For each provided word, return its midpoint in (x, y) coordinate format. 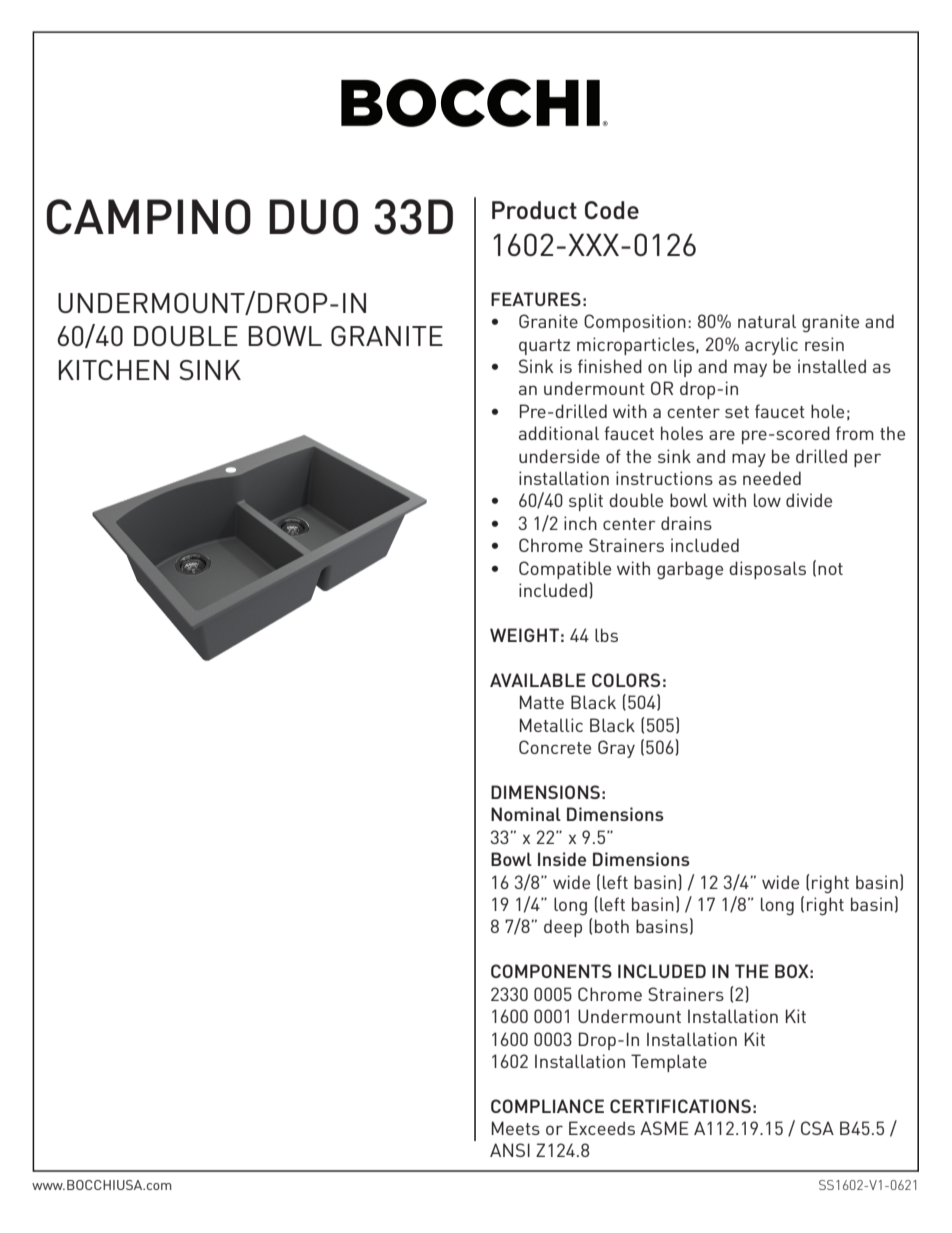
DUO (313, 217)
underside (559, 456)
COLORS (626, 680)
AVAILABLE (538, 680)
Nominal (526, 814)
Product (534, 210)
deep (563, 928)
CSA (817, 1128)
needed (772, 478)
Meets (516, 1128)
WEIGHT (524, 635)
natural (767, 321)
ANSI (510, 1150)
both (612, 926)
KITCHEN (113, 370)
